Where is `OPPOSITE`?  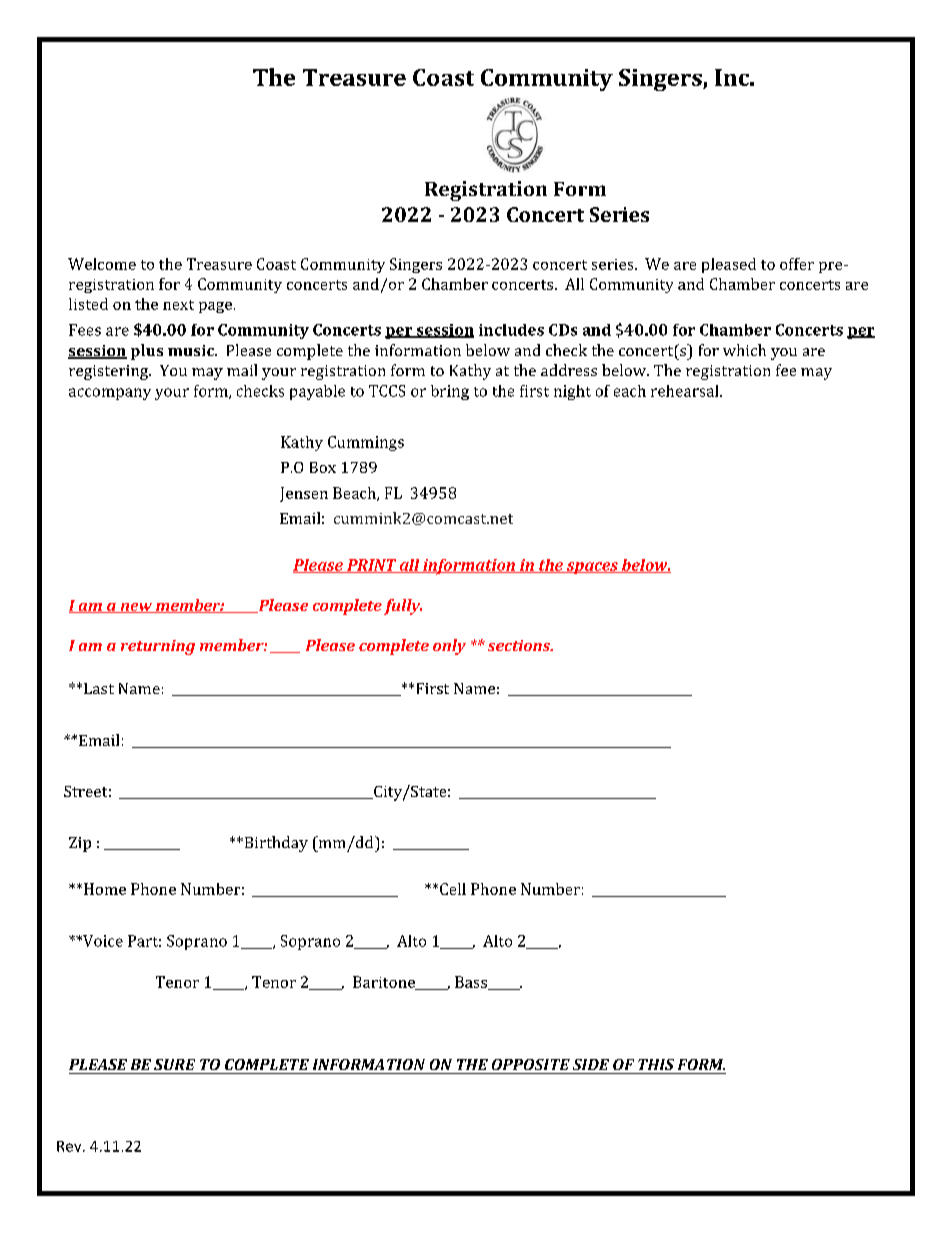
OPPOSITE is located at coordinates (531, 1064).
